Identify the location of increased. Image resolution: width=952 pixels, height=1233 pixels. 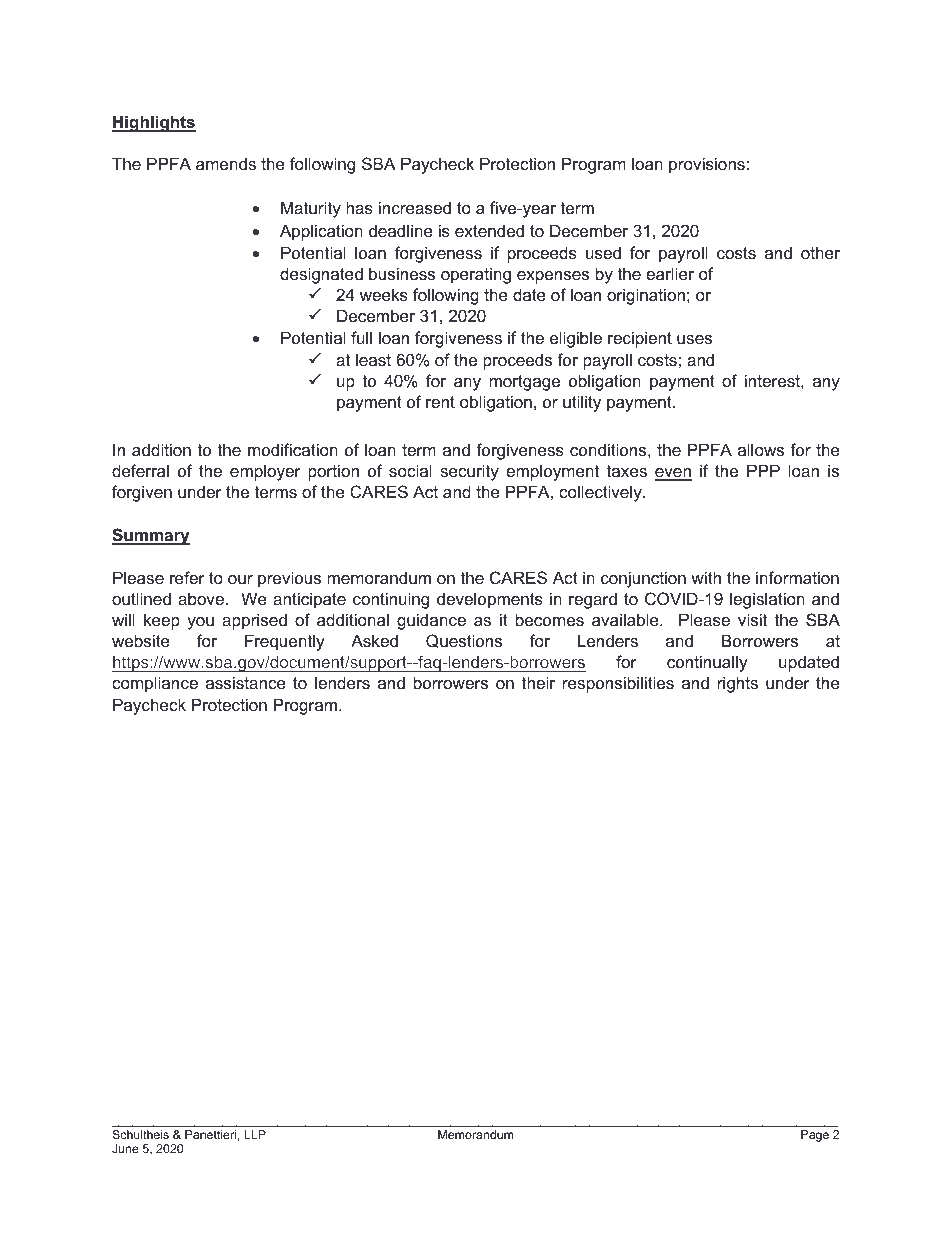
(415, 207).
